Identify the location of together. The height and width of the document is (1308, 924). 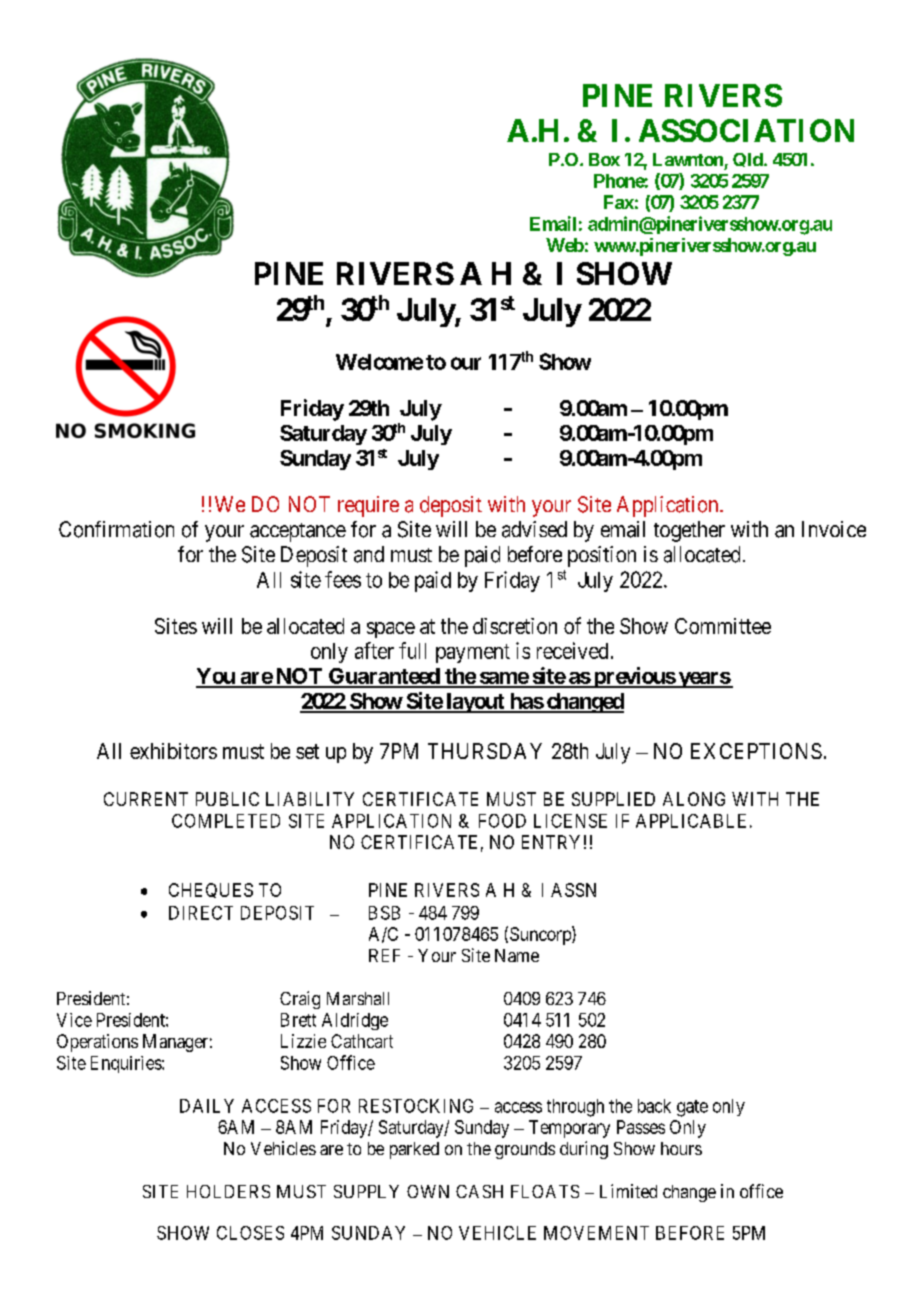
(689, 531).
